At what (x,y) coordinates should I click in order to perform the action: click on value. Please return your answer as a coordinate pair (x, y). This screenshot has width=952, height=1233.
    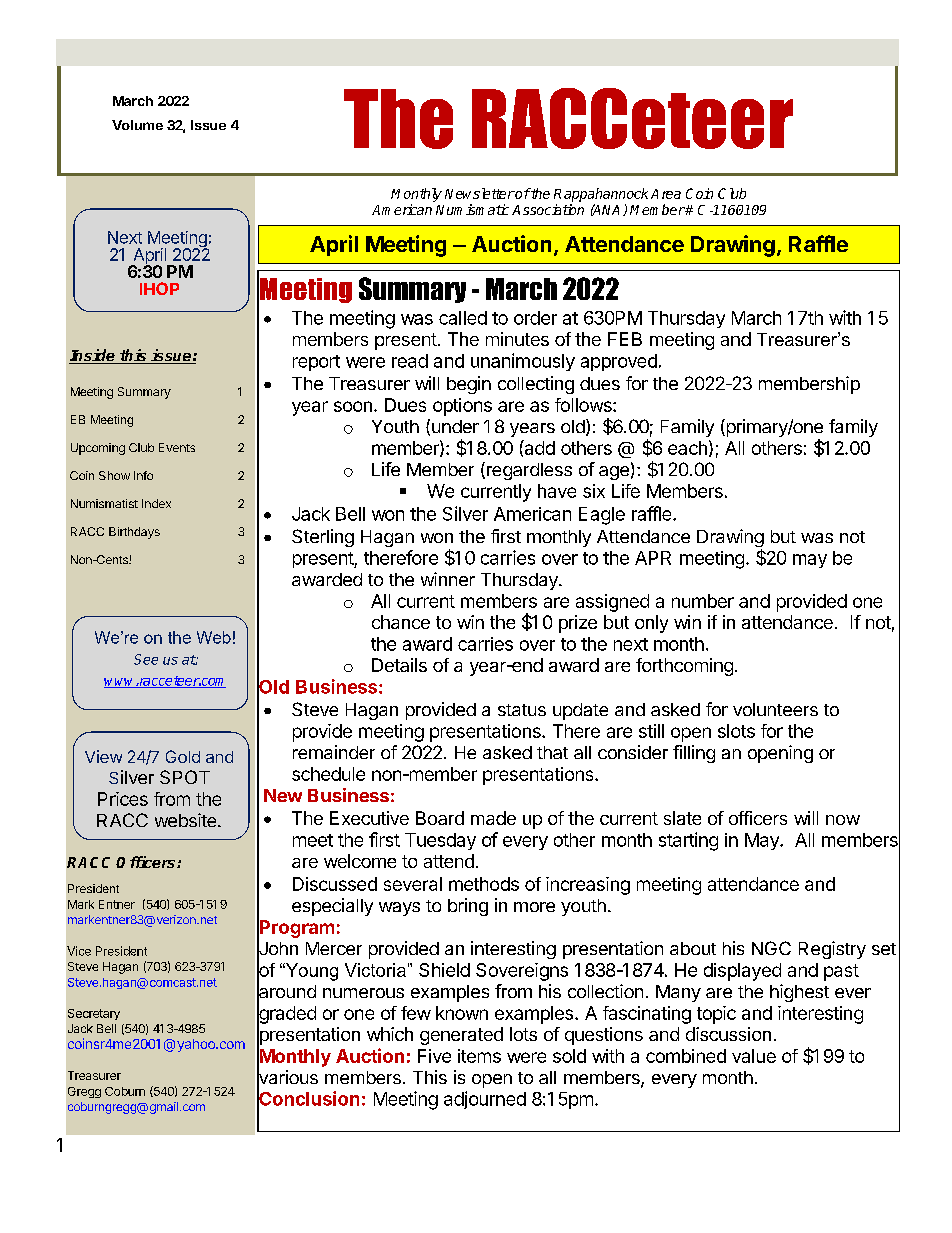
    Looking at the image, I should click on (754, 1056).
